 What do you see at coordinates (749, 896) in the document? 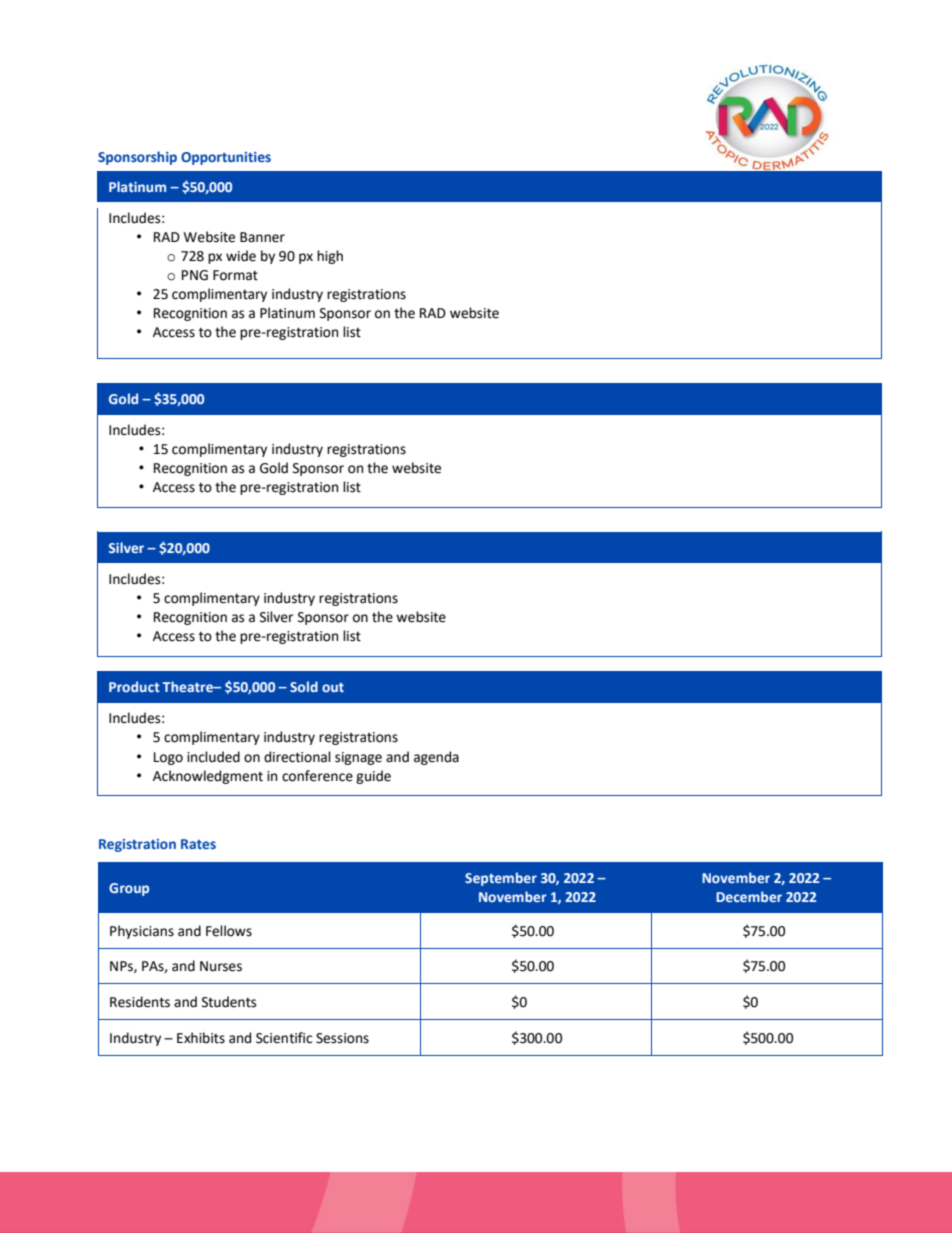
I see `December` at bounding box center [749, 896].
